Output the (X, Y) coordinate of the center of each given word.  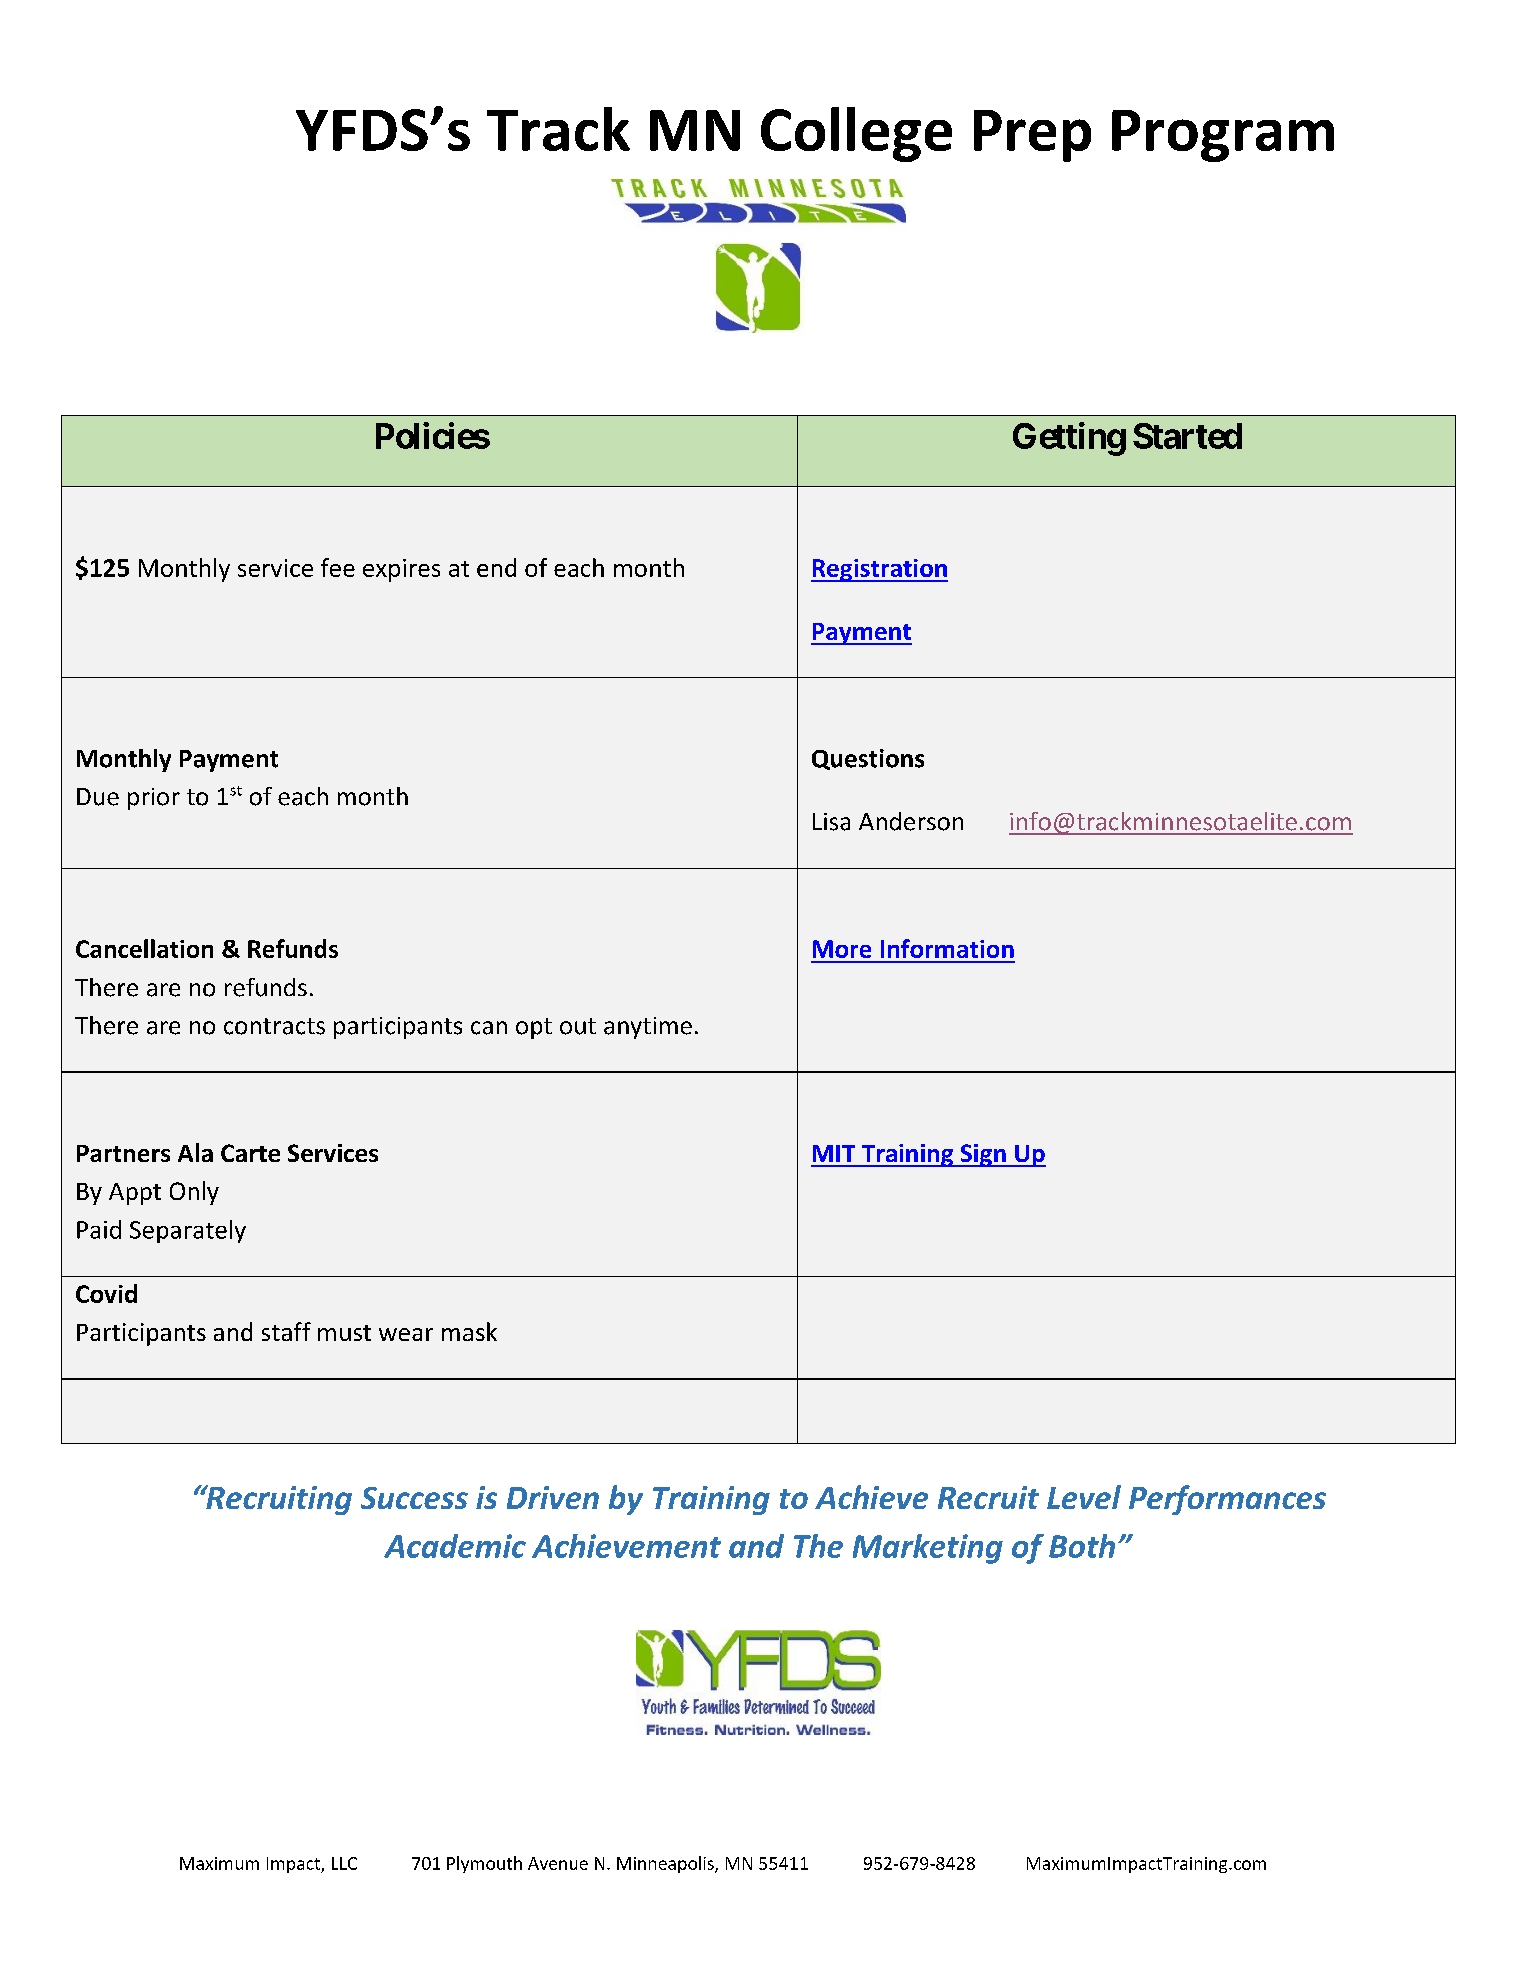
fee (338, 567)
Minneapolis (666, 1864)
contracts (274, 1026)
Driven (553, 1497)
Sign (983, 1155)
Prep (1032, 136)
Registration (879, 570)
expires (401, 570)
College (856, 134)
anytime (648, 1028)
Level (1084, 1497)
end (496, 567)
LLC (344, 1863)
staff (286, 1331)
